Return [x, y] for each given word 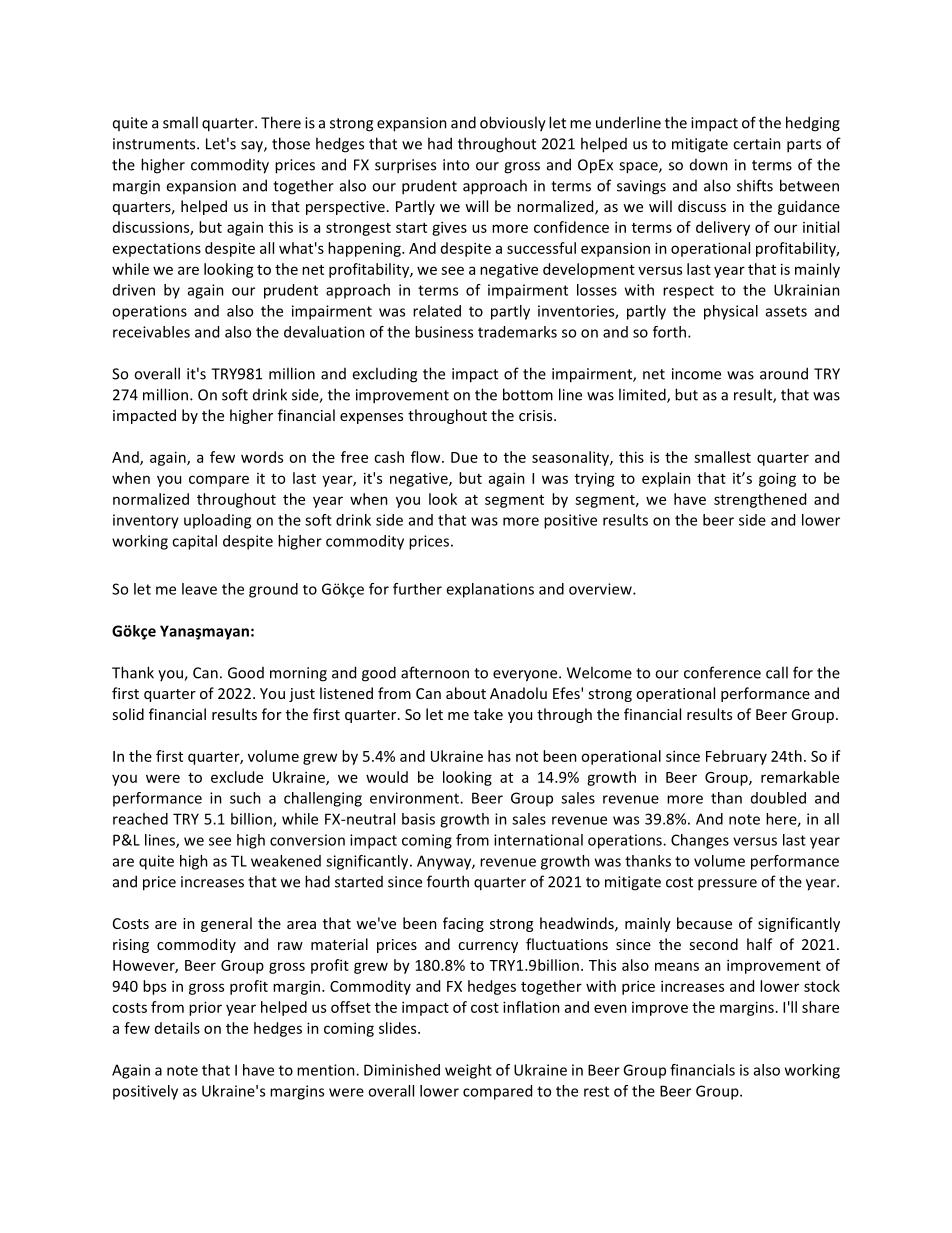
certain [757, 144]
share [820, 1007]
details [177, 1028]
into [456, 165]
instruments [155, 144]
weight [468, 1071]
